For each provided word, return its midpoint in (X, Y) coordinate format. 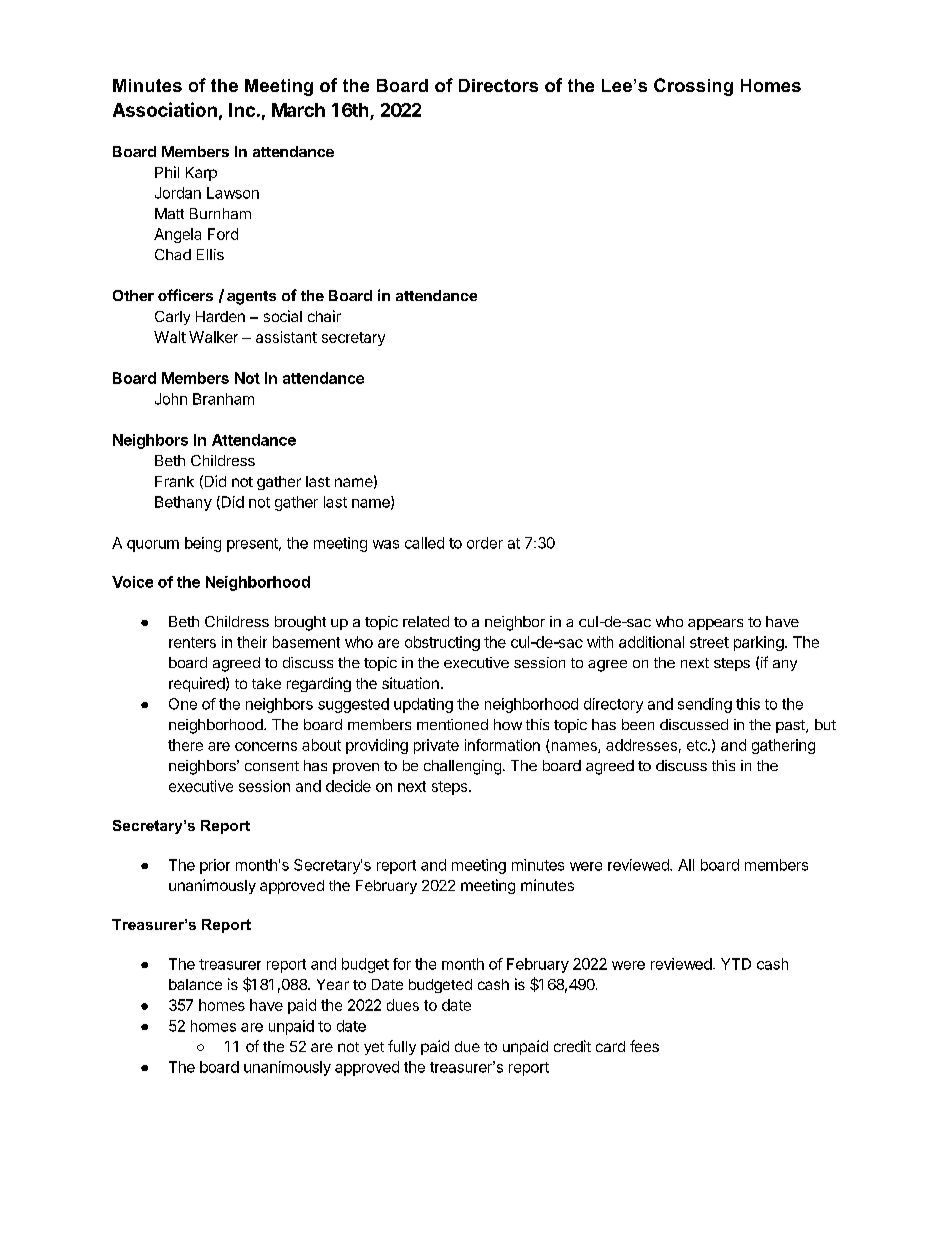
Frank (174, 481)
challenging (462, 767)
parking (759, 643)
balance (195, 984)
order (485, 543)
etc (698, 745)
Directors (498, 85)
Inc (242, 110)
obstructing (442, 643)
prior (215, 866)
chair (324, 316)
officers (185, 295)
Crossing (693, 87)
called (424, 543)
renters (192, 642)
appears (715, 624)
